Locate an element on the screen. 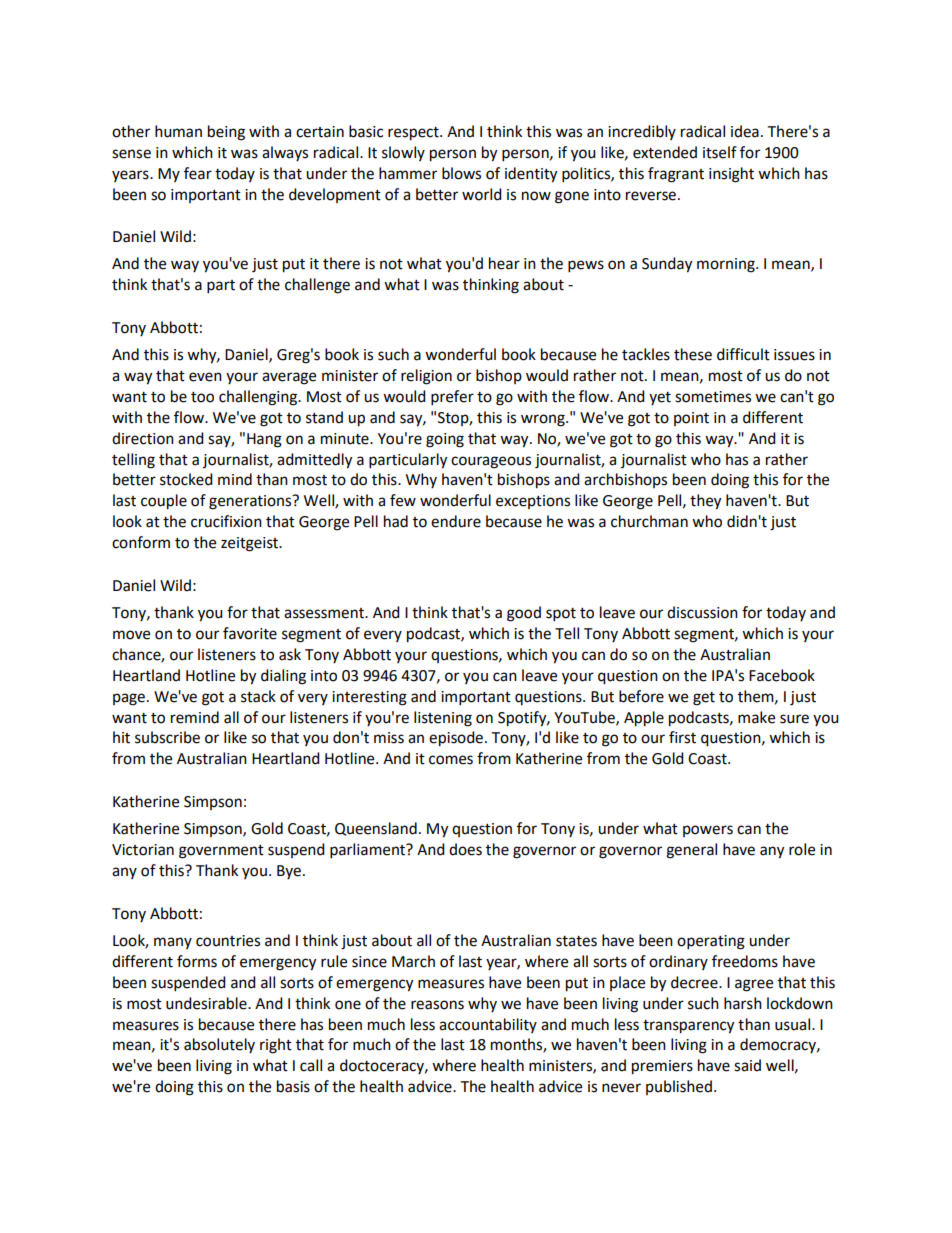 This screenshot has width=952, height=1233. itself is located at coordinates (720, 152).
